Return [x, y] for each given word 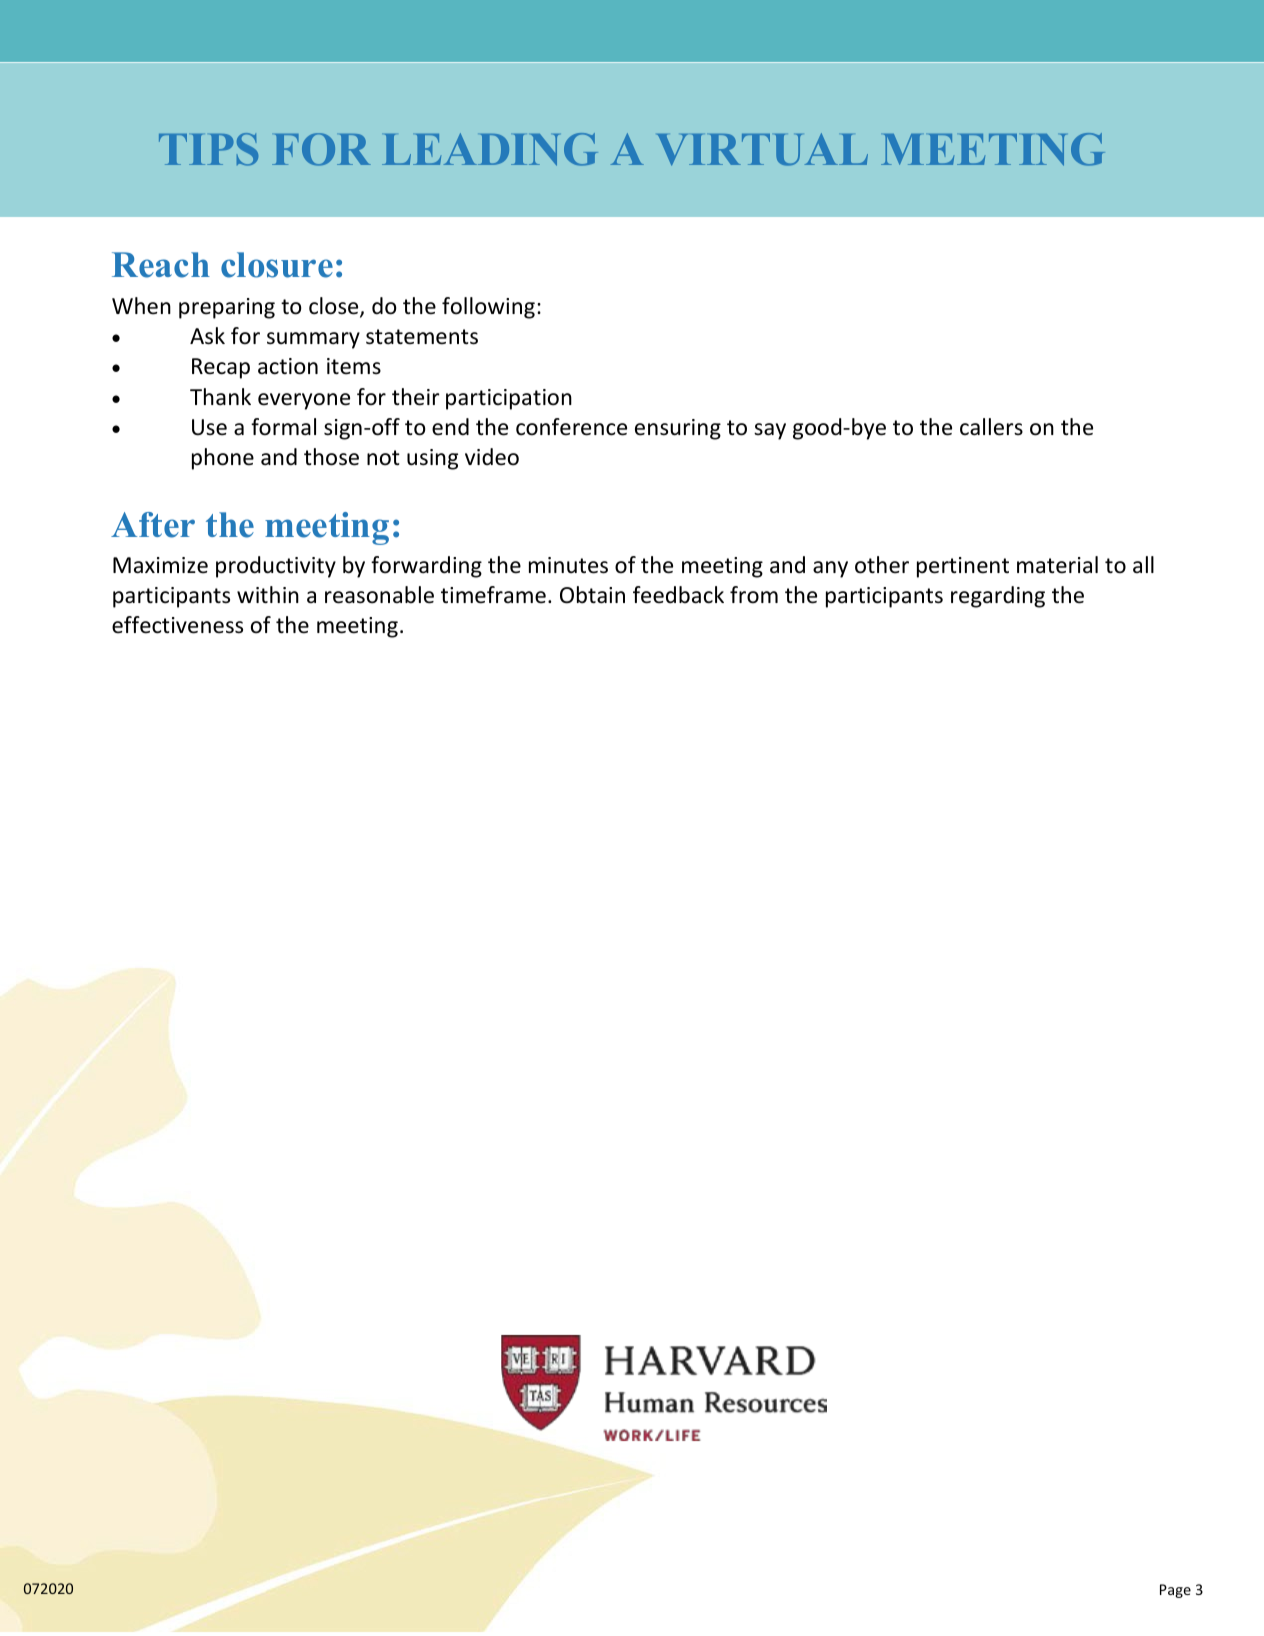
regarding [998, 597]
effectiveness [177, 625]
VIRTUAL [762, 149]
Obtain [592, 595]
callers [991, 427]
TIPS [208, 149]
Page [1175, 1591]
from [754, 595]
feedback [678, 595]
